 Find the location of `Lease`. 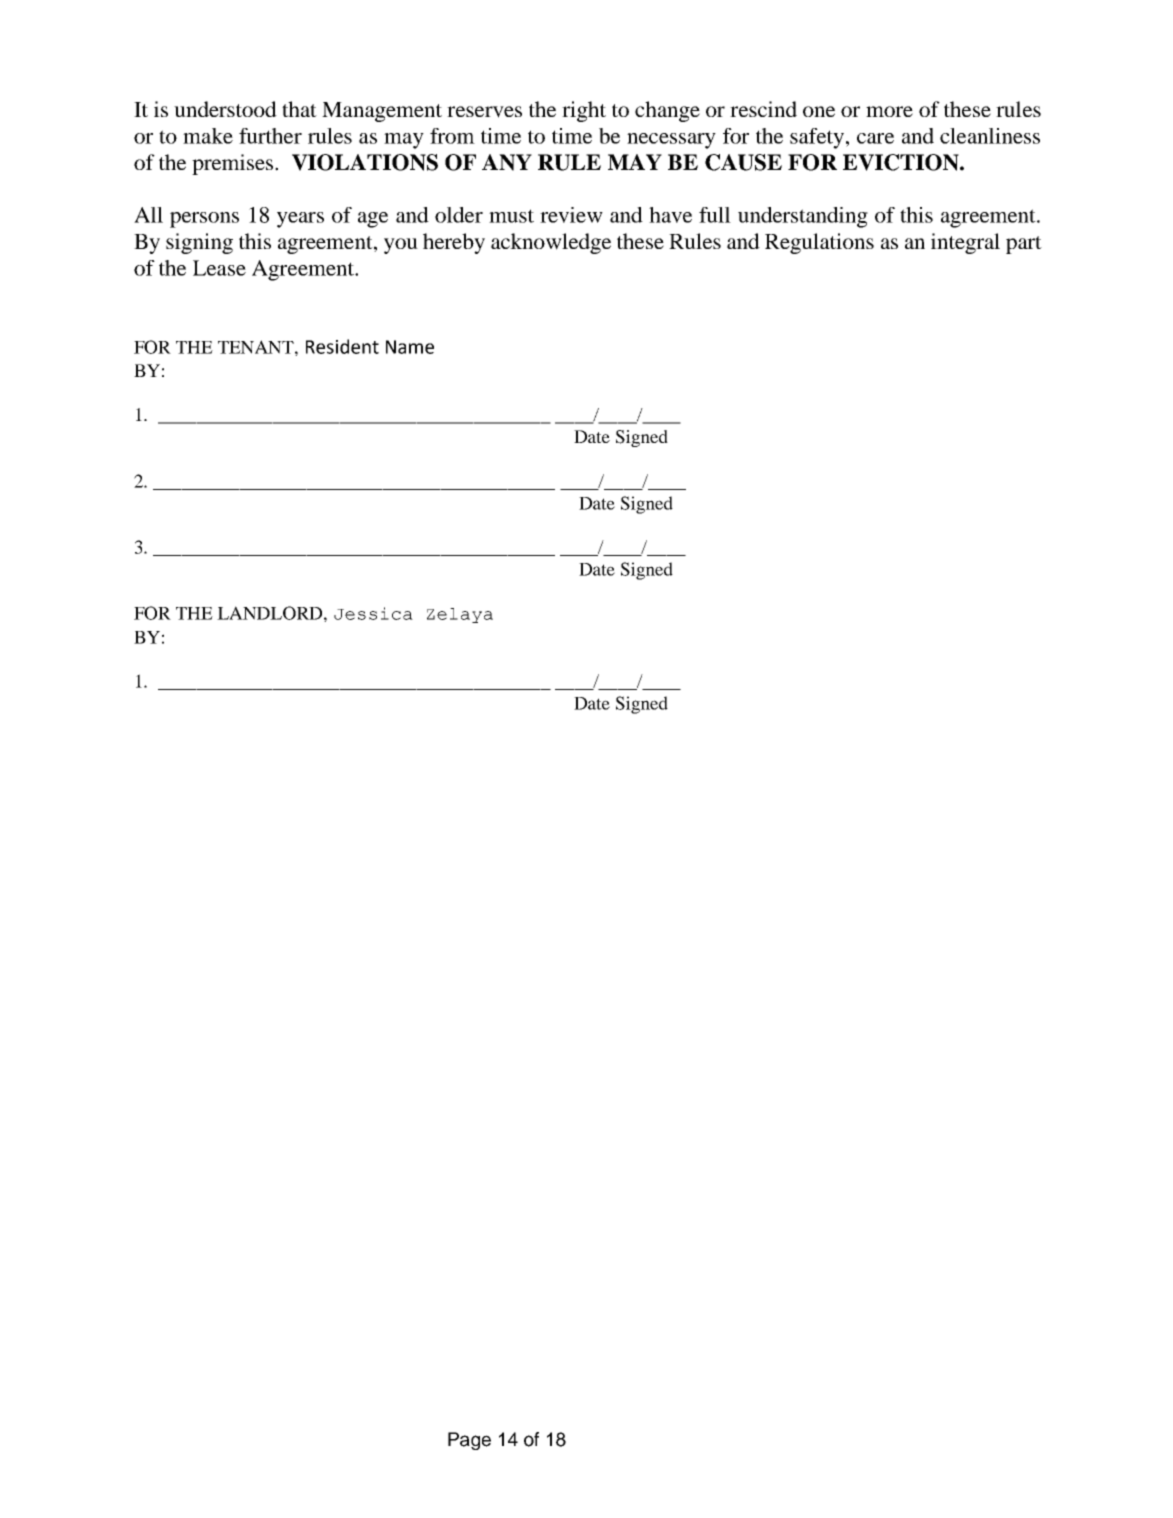

Lease is located at coordinates (219, 268).
